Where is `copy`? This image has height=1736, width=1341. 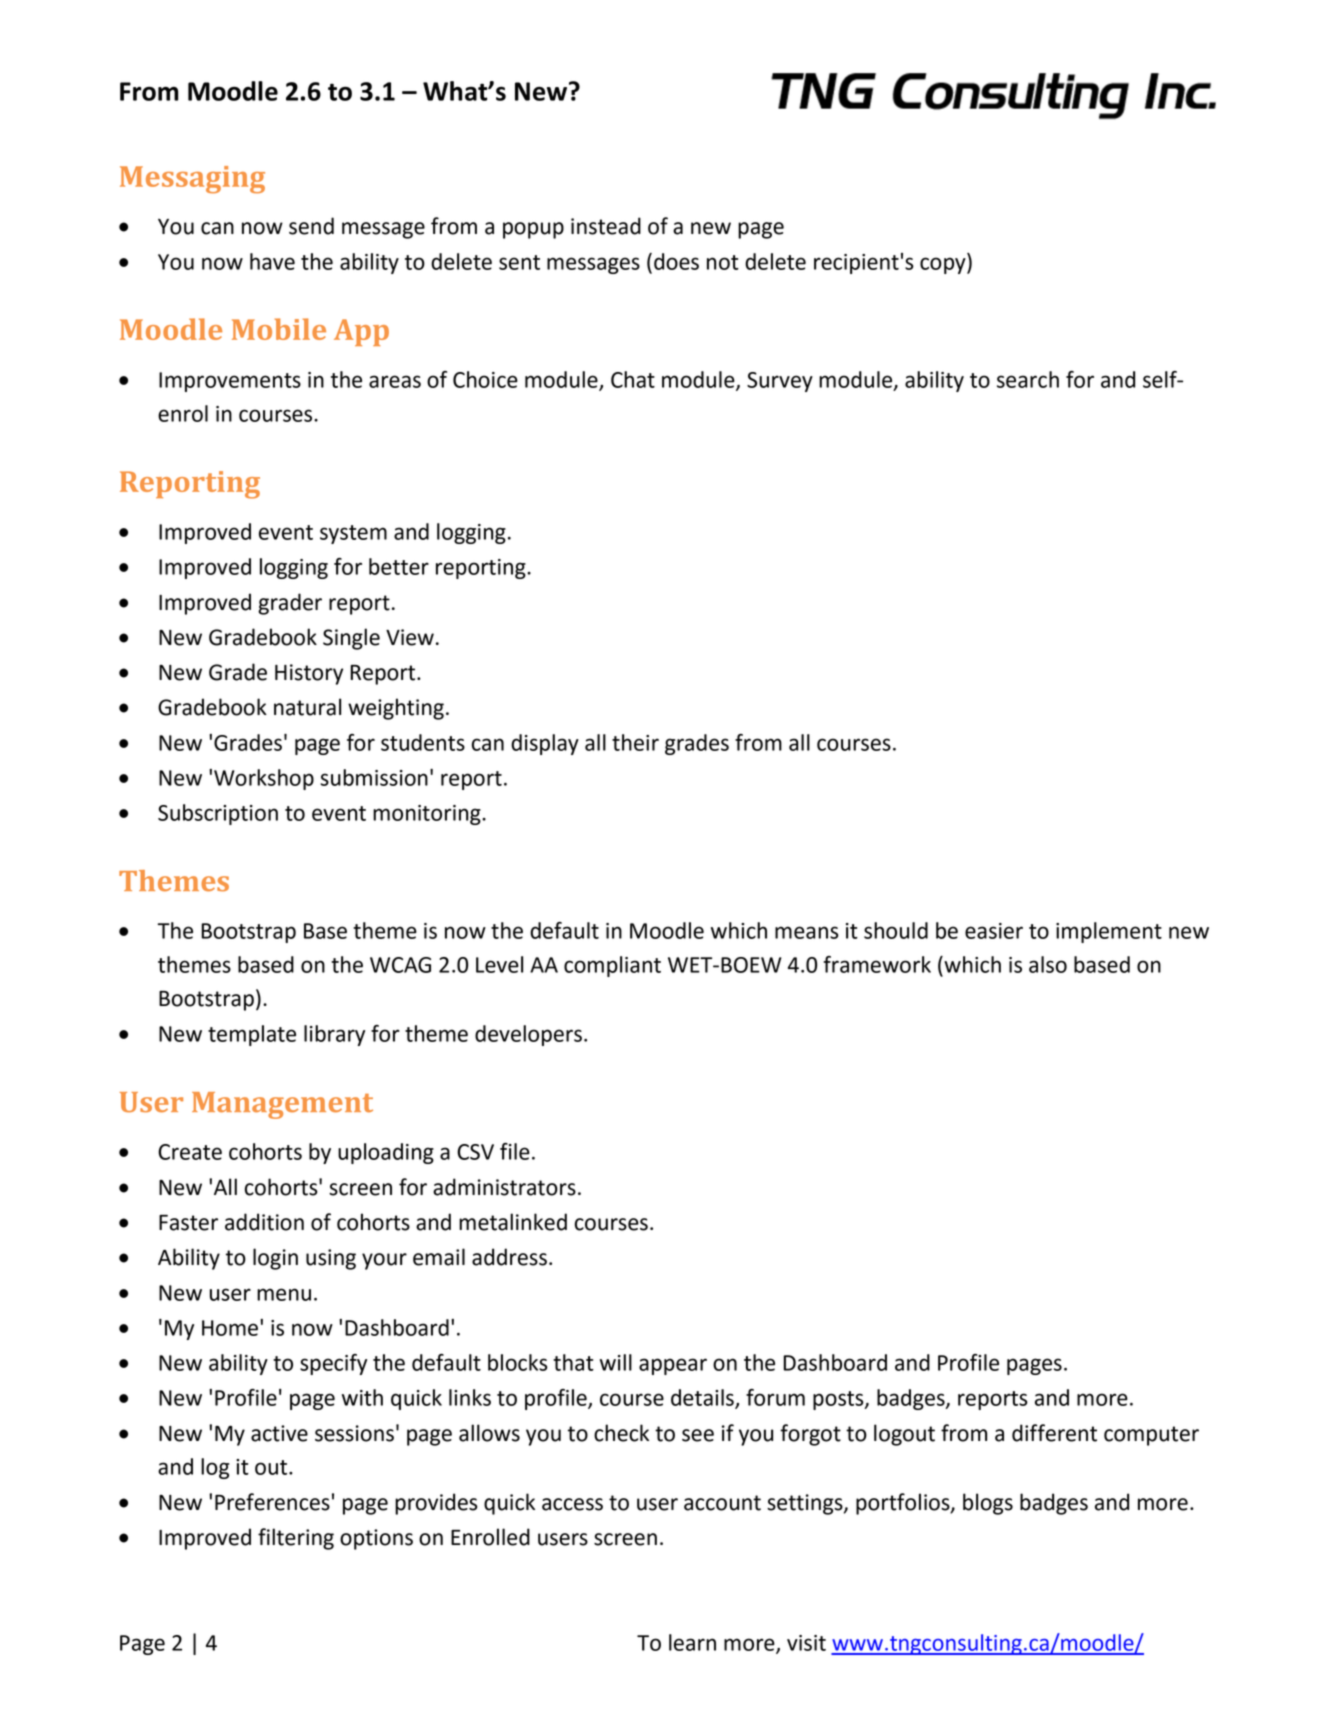 copy is located at coordinates (944, 265).
